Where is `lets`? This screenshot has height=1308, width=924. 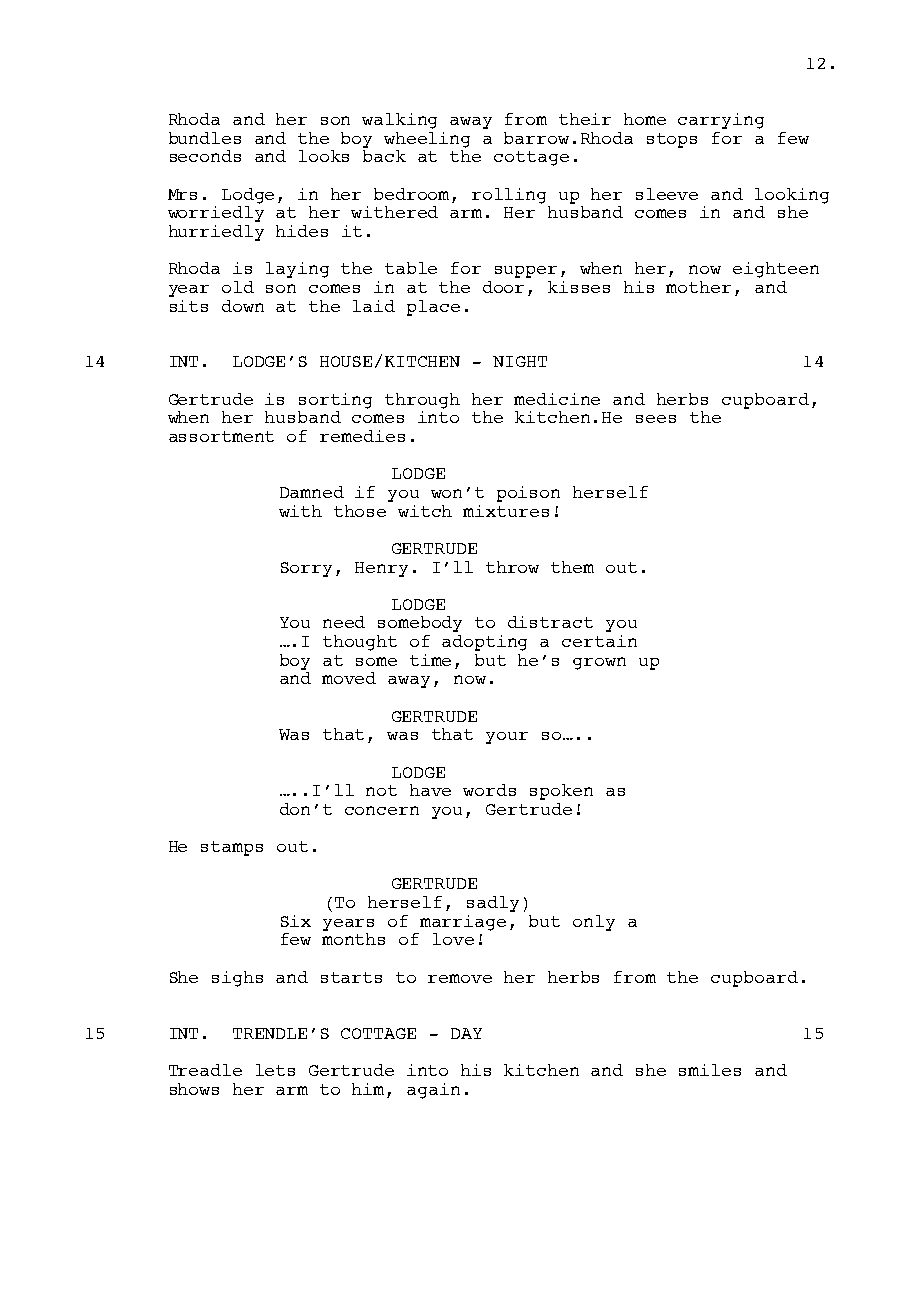 lets is located at coordinates (275, 1070).
